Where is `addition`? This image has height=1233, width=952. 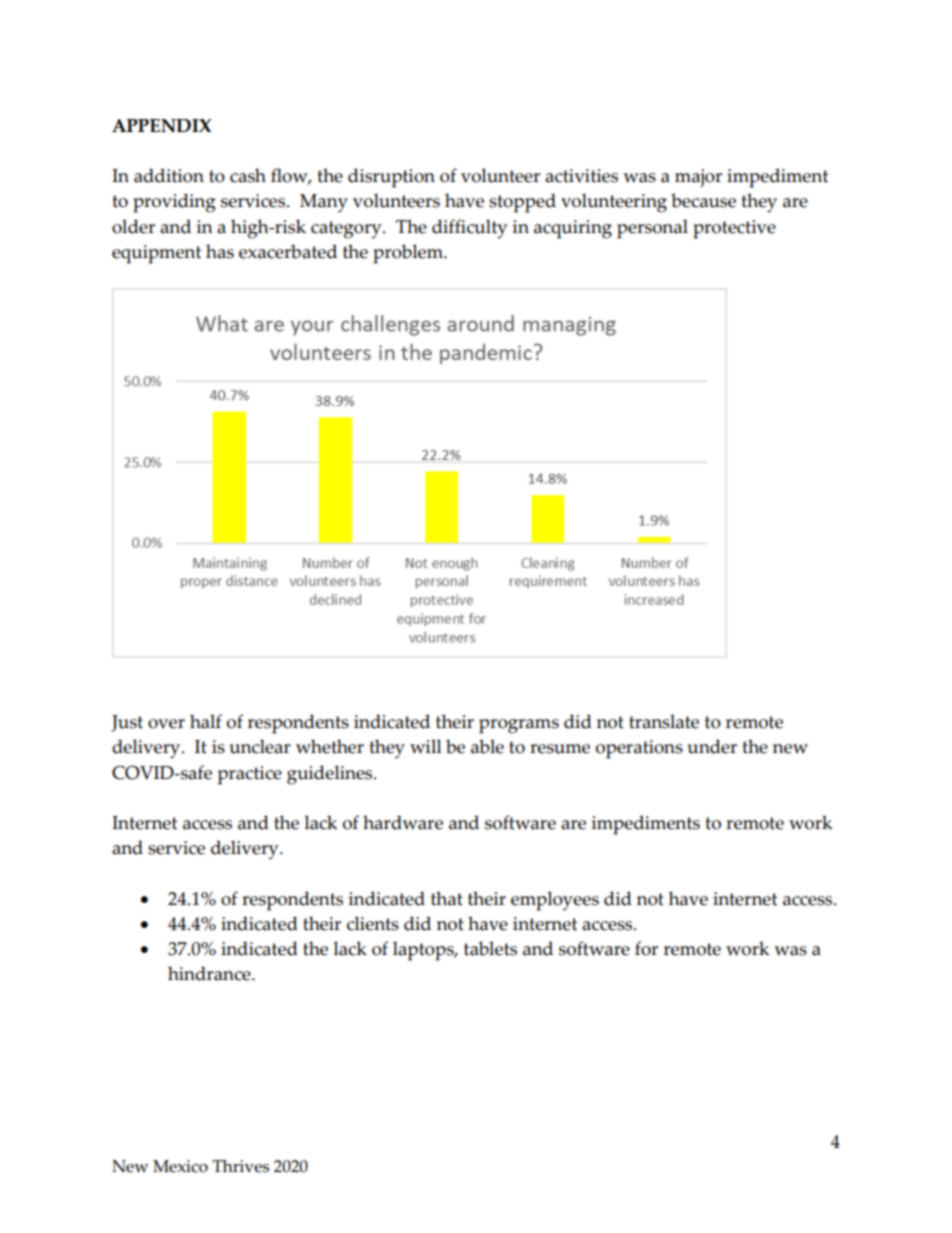 addition is located at coordinates (169, 175).
